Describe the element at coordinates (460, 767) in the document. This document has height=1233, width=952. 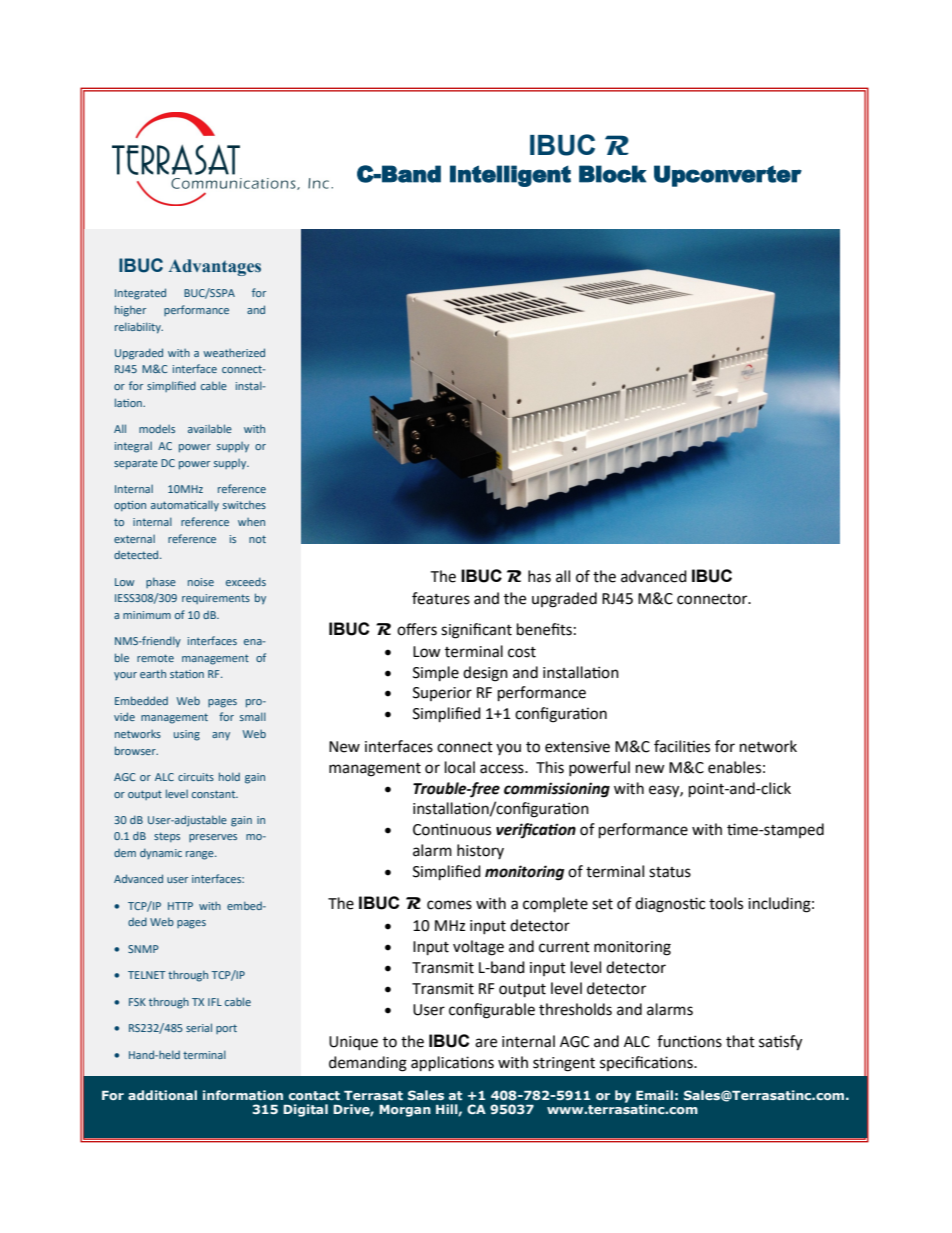
I see `local` at that location.
